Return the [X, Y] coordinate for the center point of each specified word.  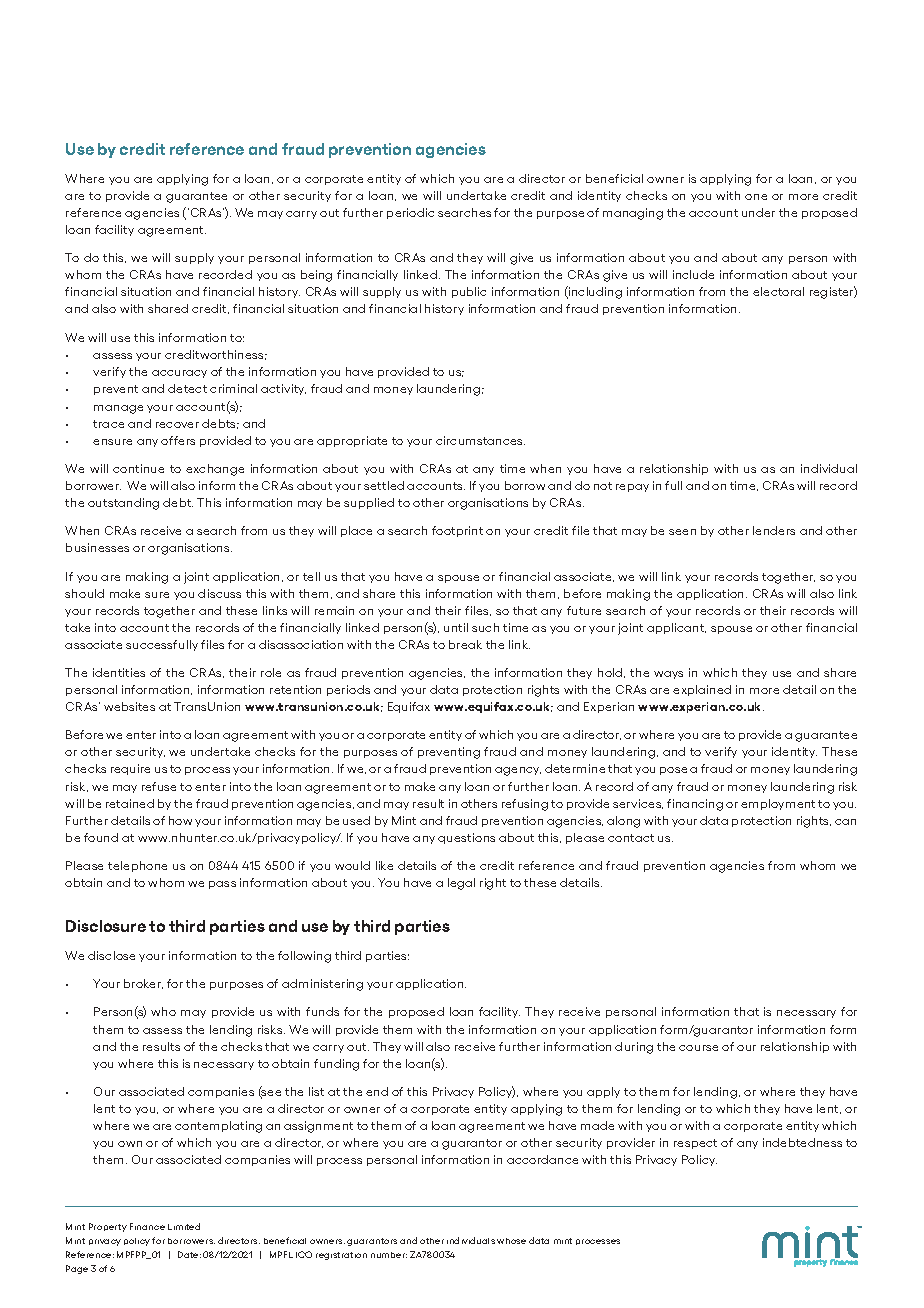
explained [702, 690]
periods [348, 690]
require [130, 769]
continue [138, 468]
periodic [410, 213]
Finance [147, 1226]
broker [143, 984]
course [698, 1048]
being [316, 276]
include [693, 274]
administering [322, 985]
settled [384, 485]
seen [682, 532]
